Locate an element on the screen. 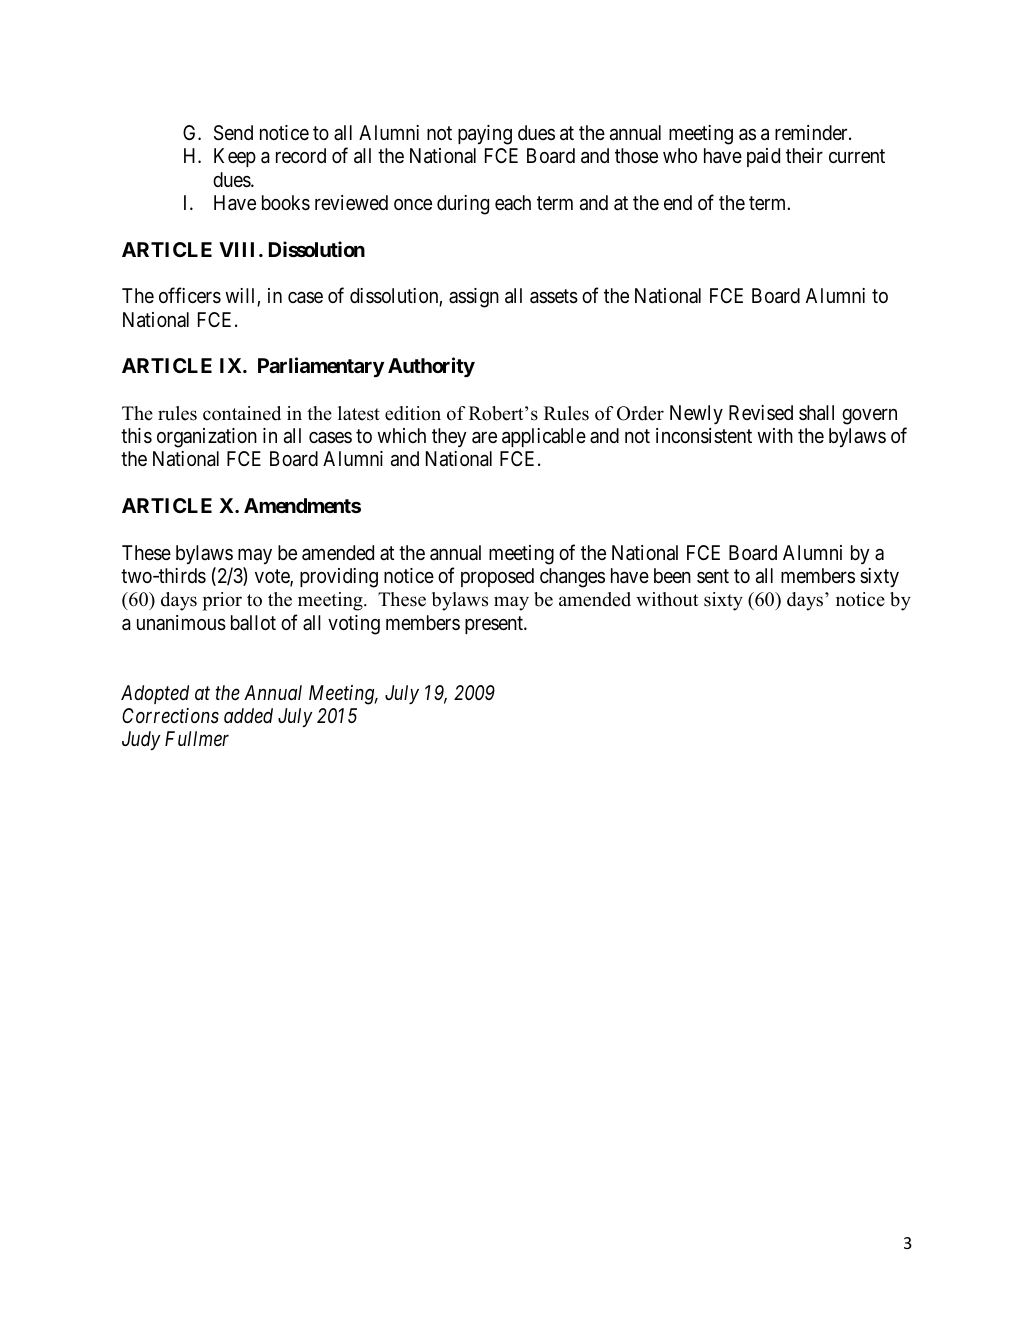 This screenshot has height=1338, width=1034. are is located at coordinates (484, 438).
